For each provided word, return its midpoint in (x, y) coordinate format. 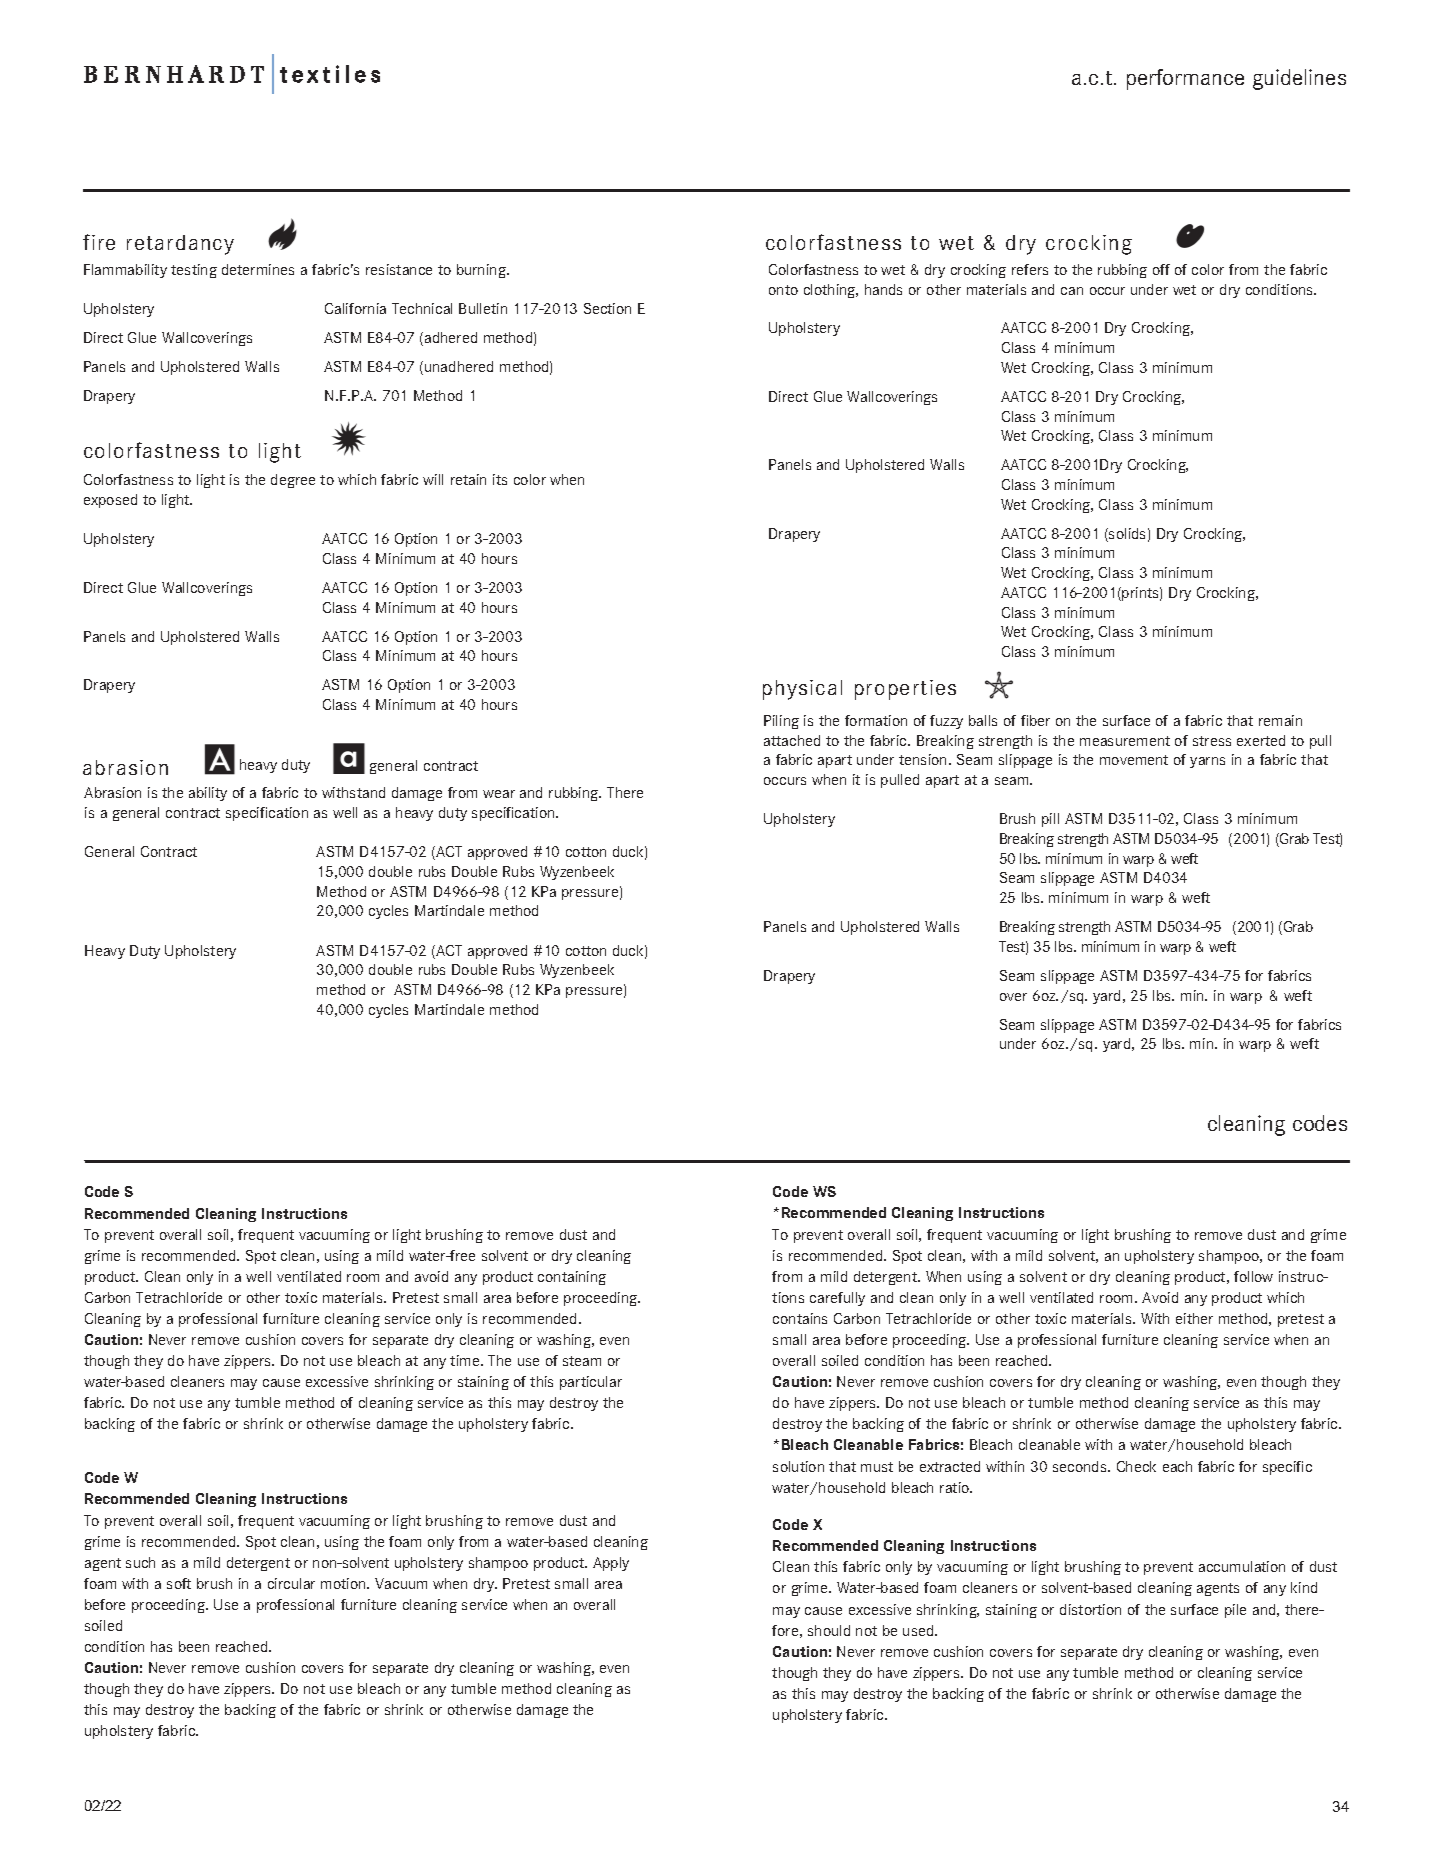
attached (792, 740)
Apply (611, 1564)
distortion (1090, 1609)
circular (291, 1583)
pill (1050, 820)
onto (783, 290)
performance (1185, 79)
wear (499, 794)
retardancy (180, 245)
